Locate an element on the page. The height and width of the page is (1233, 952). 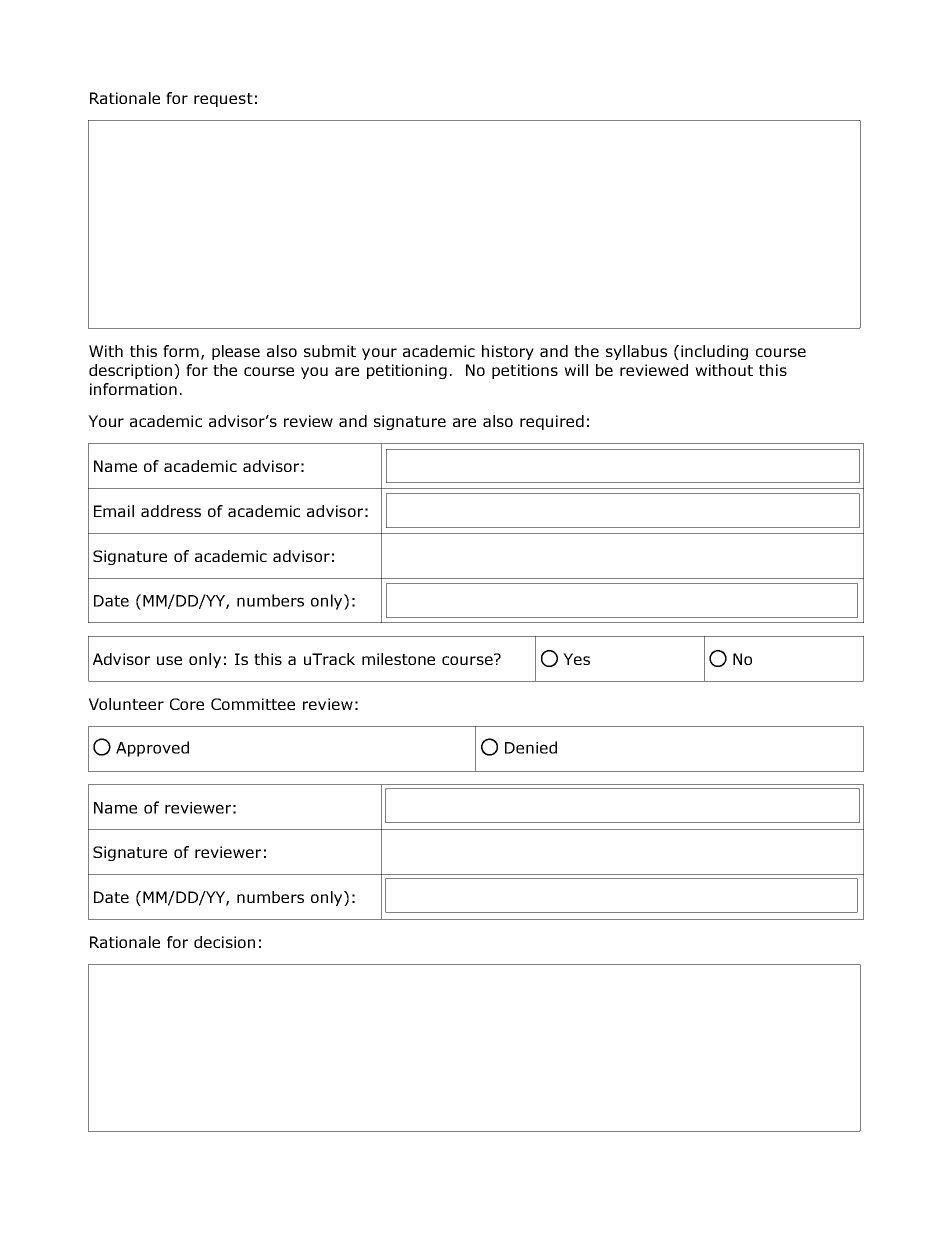
request is located at coordinates (223, 100).
